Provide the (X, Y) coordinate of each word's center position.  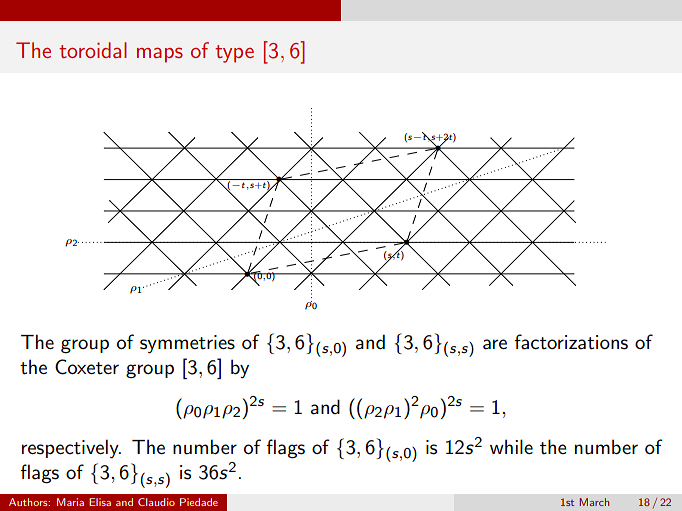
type (234, 54)
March (594, 502)
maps (160, 55)
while (511, 446)
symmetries (187, 344)
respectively (71, 448)
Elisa (100, 502)
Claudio (156, 502)
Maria (70, 502)
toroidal (93, 50)
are (495, 344)
